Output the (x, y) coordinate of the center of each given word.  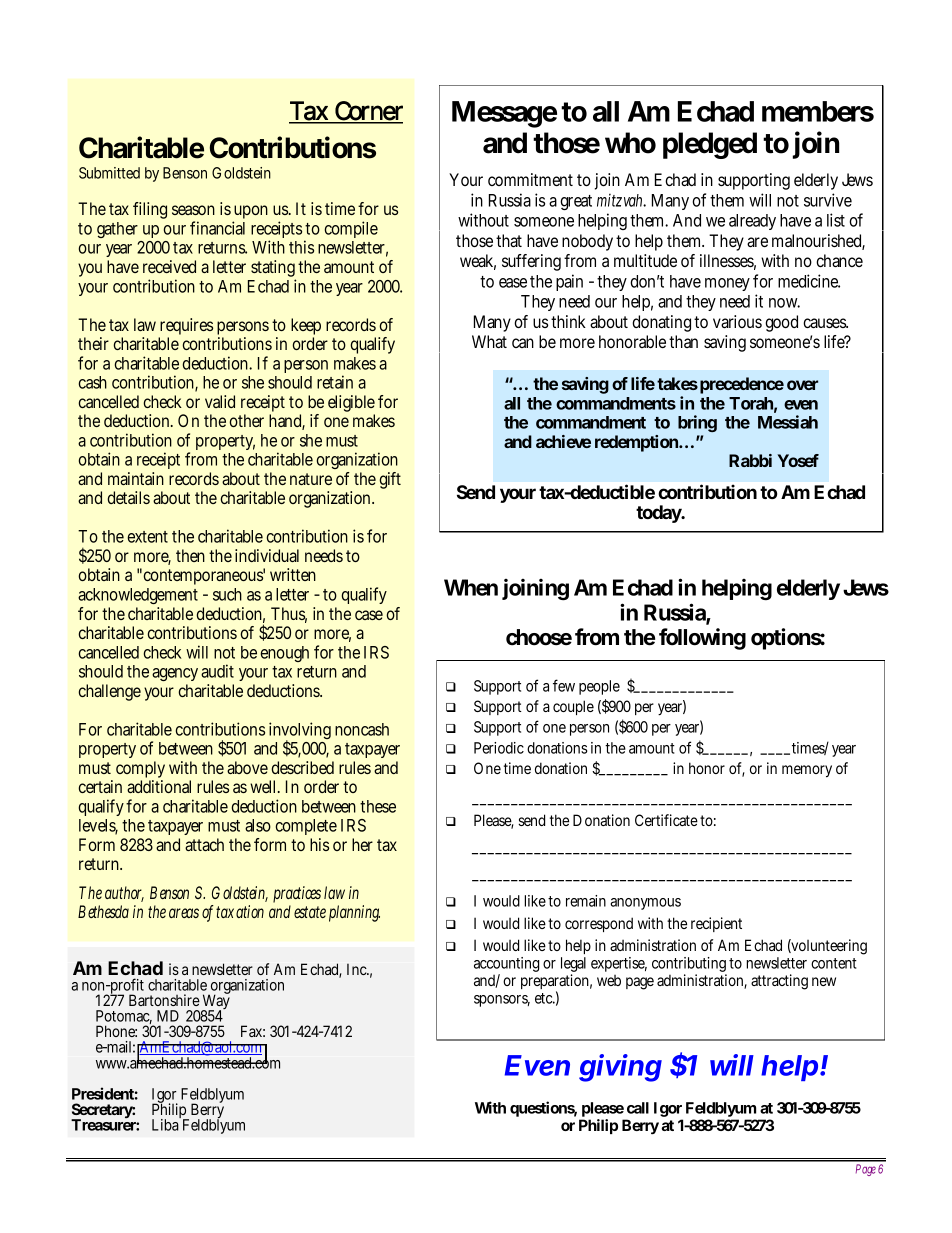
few (564, 685)
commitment (530, 179)
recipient (716, 924)
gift (390, 480)
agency (175, 676)
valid (220, 401)
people (599, 687)
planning (354, 913)
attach (204, 844)
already (752, 222)
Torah (751, 403)
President (103, 1093)
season (193, 210)
